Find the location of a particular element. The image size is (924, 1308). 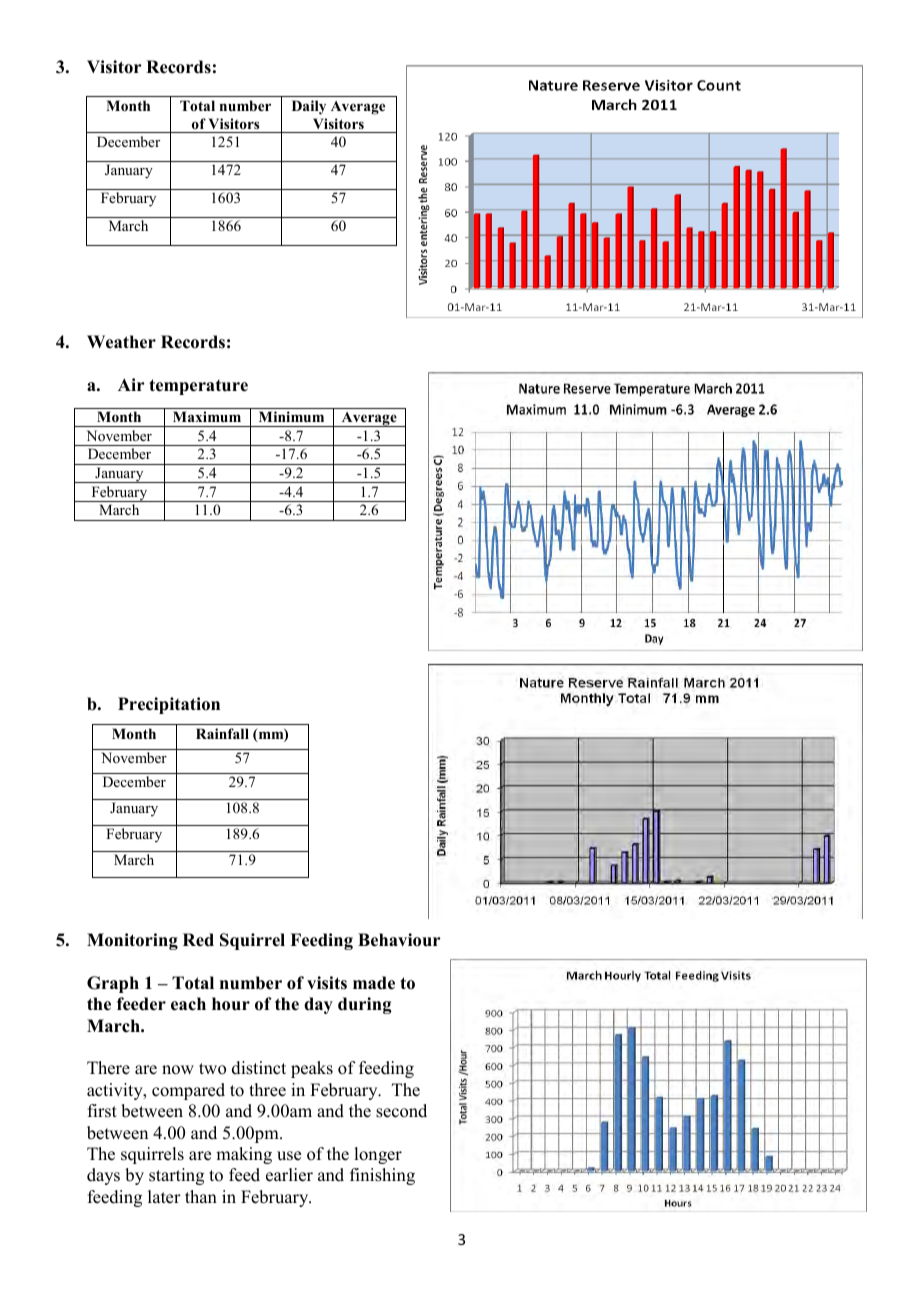

Weather is located at coordinates (121, 342).
